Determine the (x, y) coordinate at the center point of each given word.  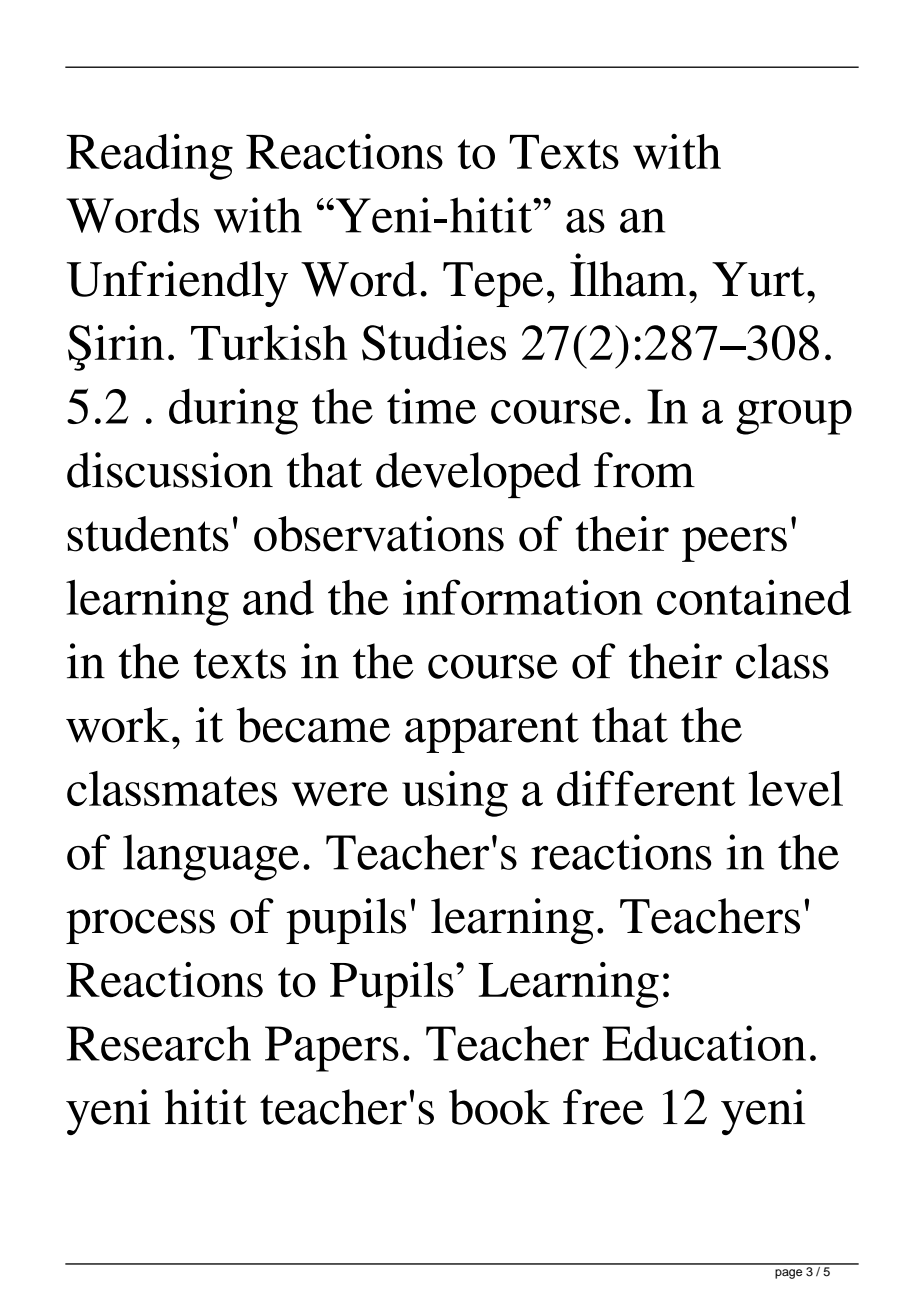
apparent (492, 733)
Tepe (493, 284)
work (117, 725)
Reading (149, 156)
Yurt (758, 279)
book (499, 1107)
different (646, 788)
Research (159, 1043)
